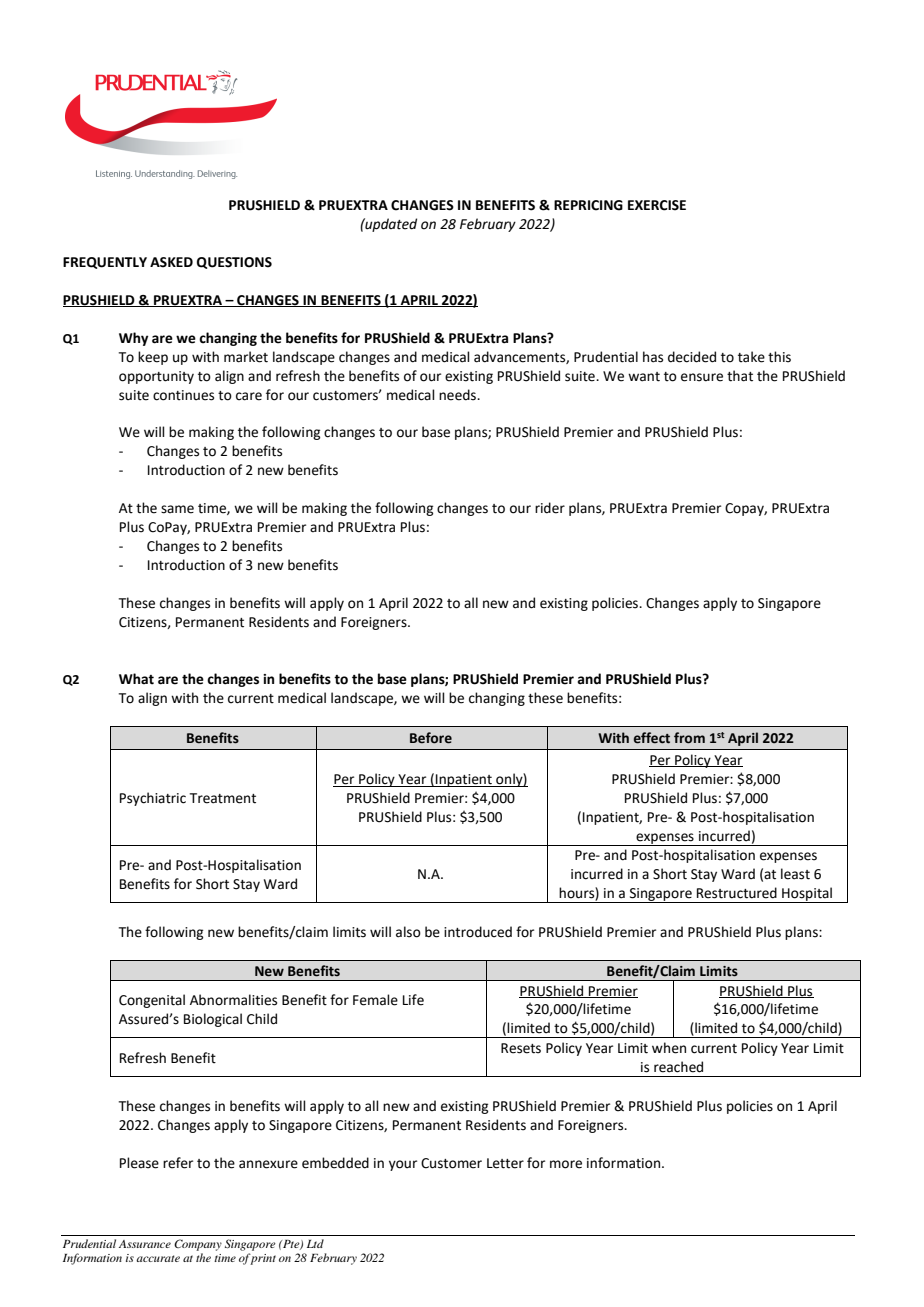 This screenshot has height=1307, width=924. Describe the element at coordinates (145, 1244) in the screenshot. I see `Assurance` at that location.
